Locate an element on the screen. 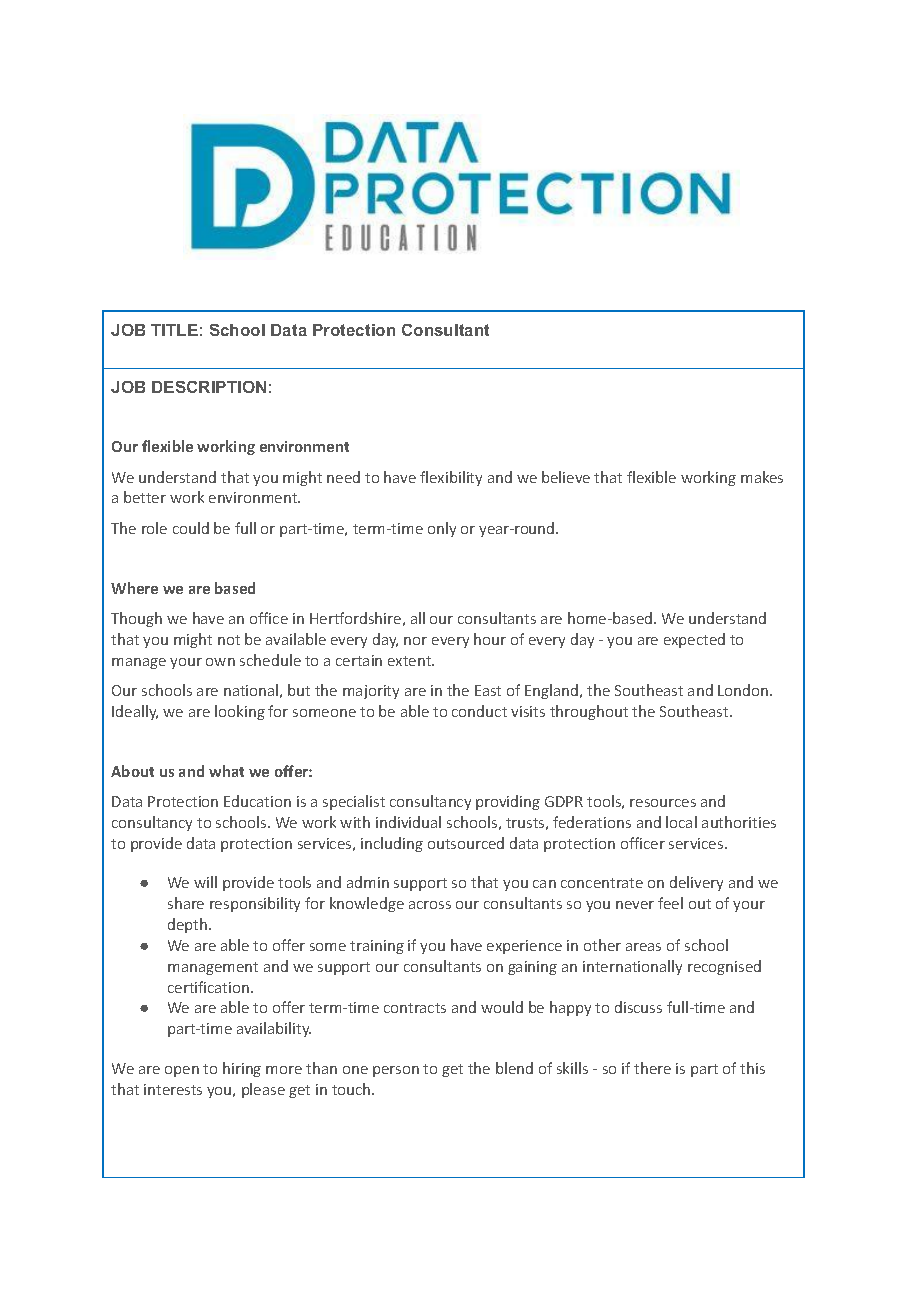 The image size is (924, 1307). delivery is located at coordinates (696, 883).
